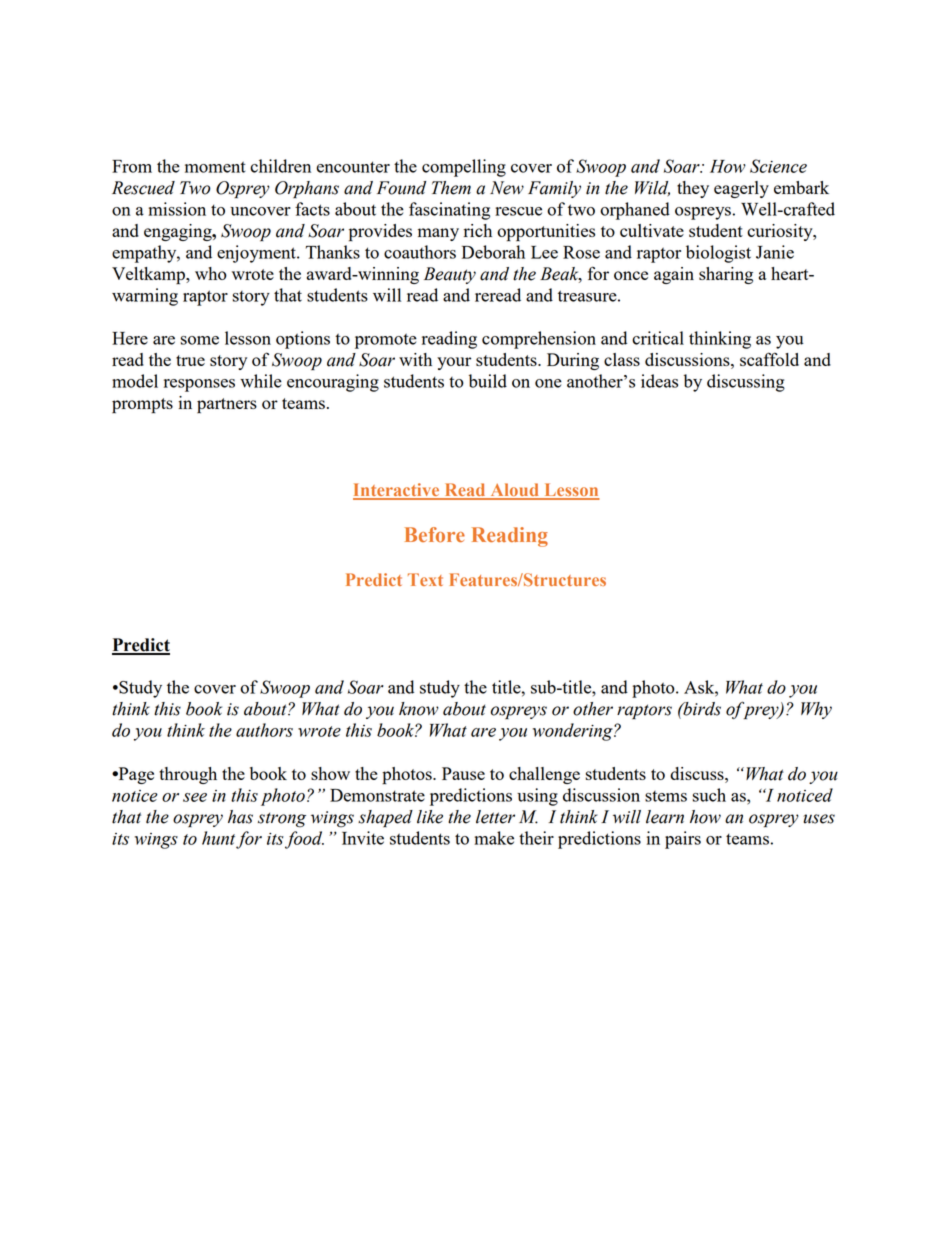 The width and height of the screenshot is (952, 1233). I want to click on Them, so click(451, 188).
